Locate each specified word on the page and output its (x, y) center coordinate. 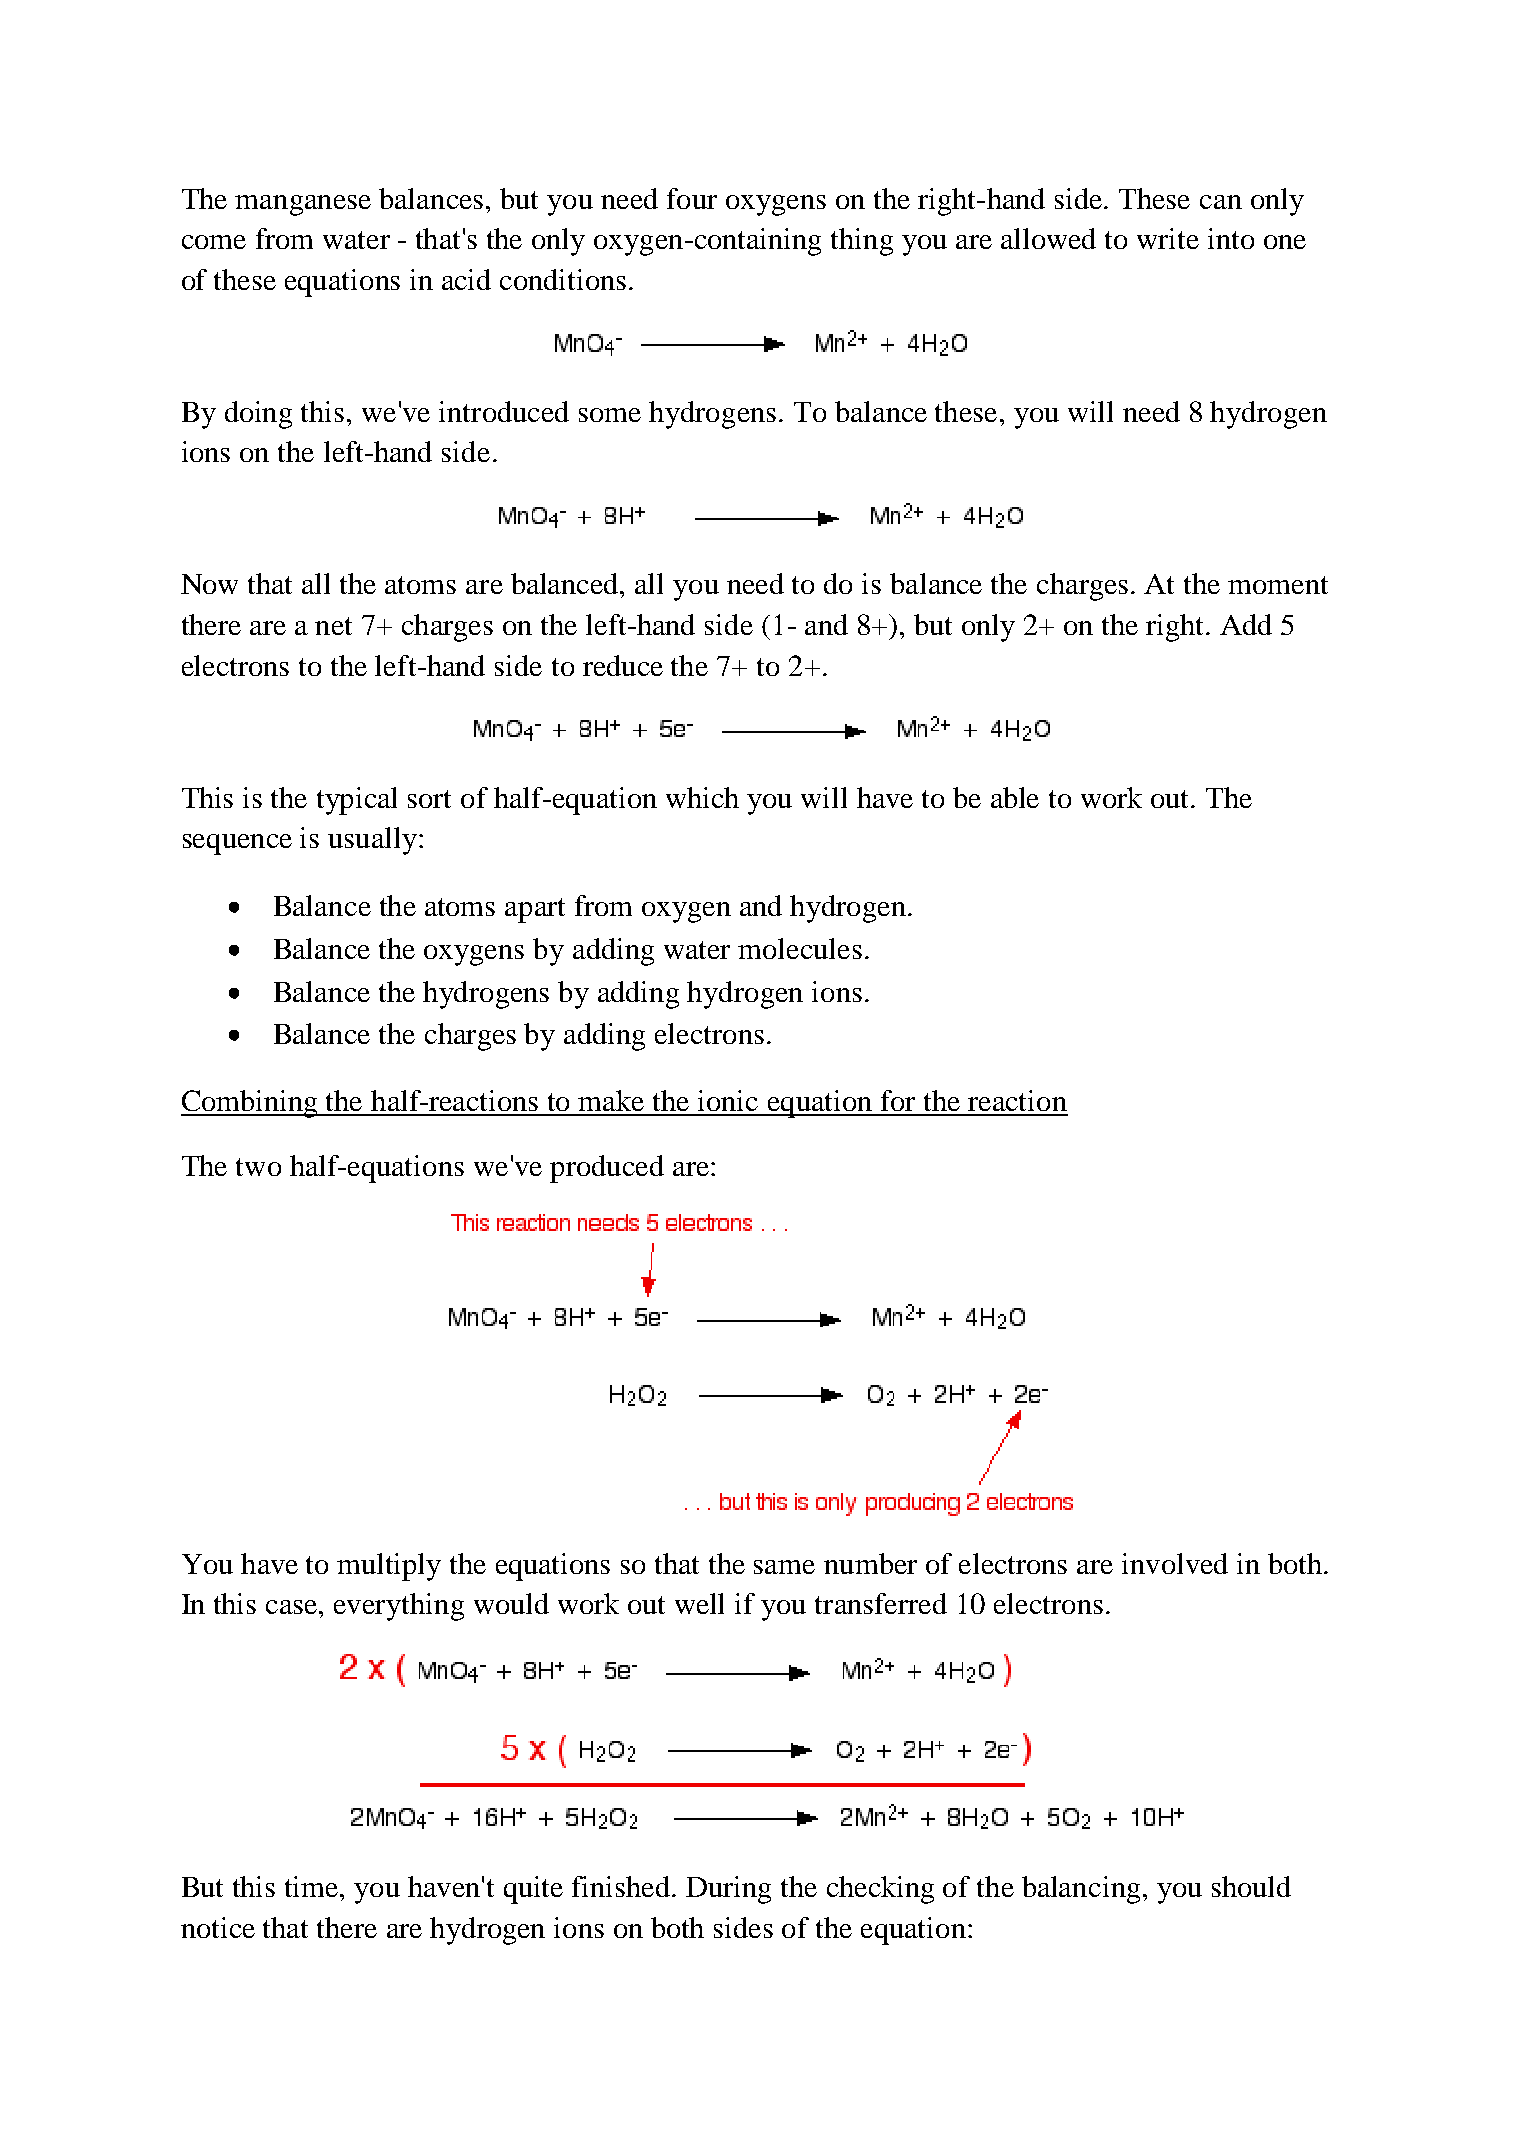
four (692, 198)
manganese (303, 205)
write (1168, 238)
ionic (728, 1100)
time (313, 1886)
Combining (250, 1104)
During (728, 1890)
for (898, 1100)
